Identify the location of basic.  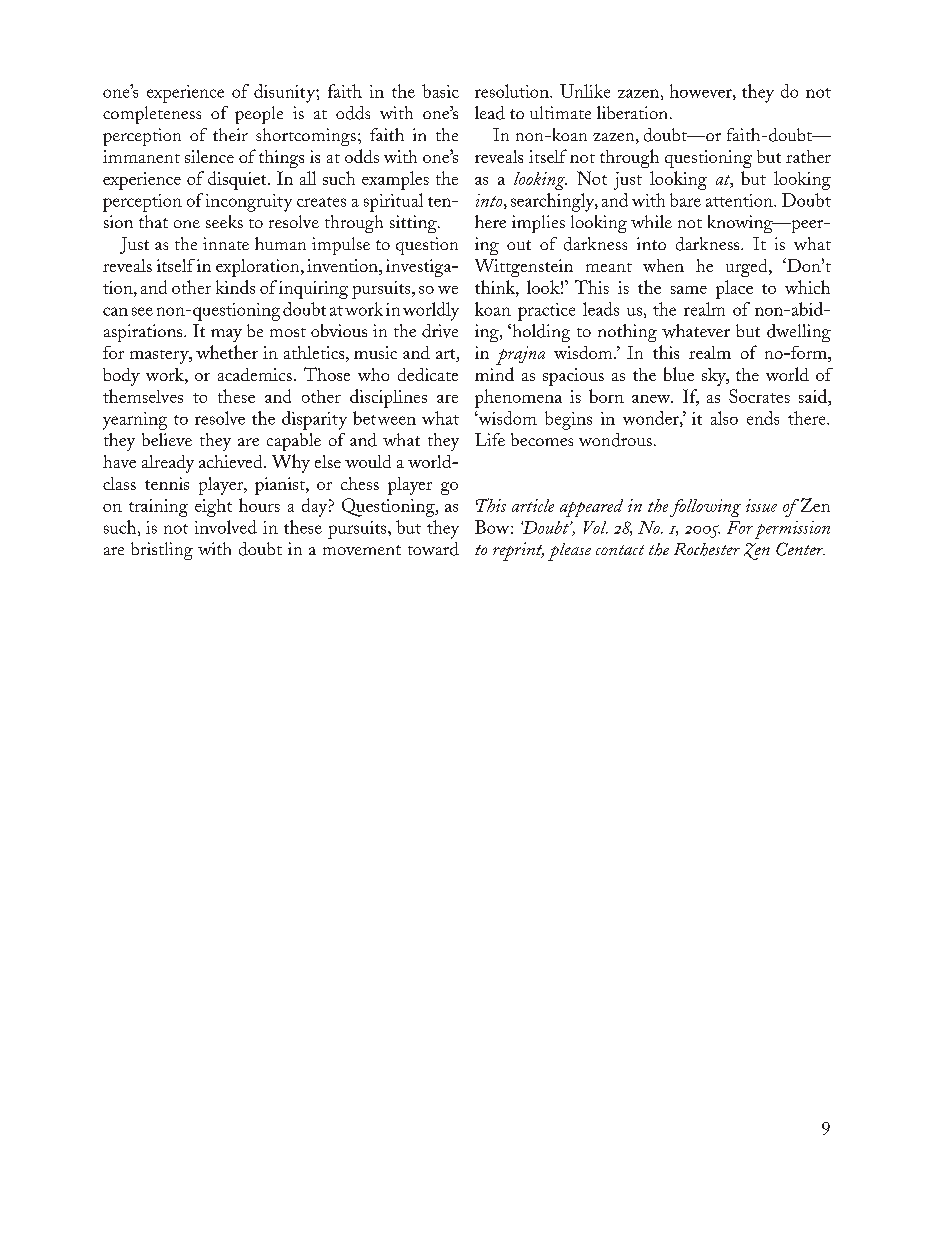
(440, 91).
